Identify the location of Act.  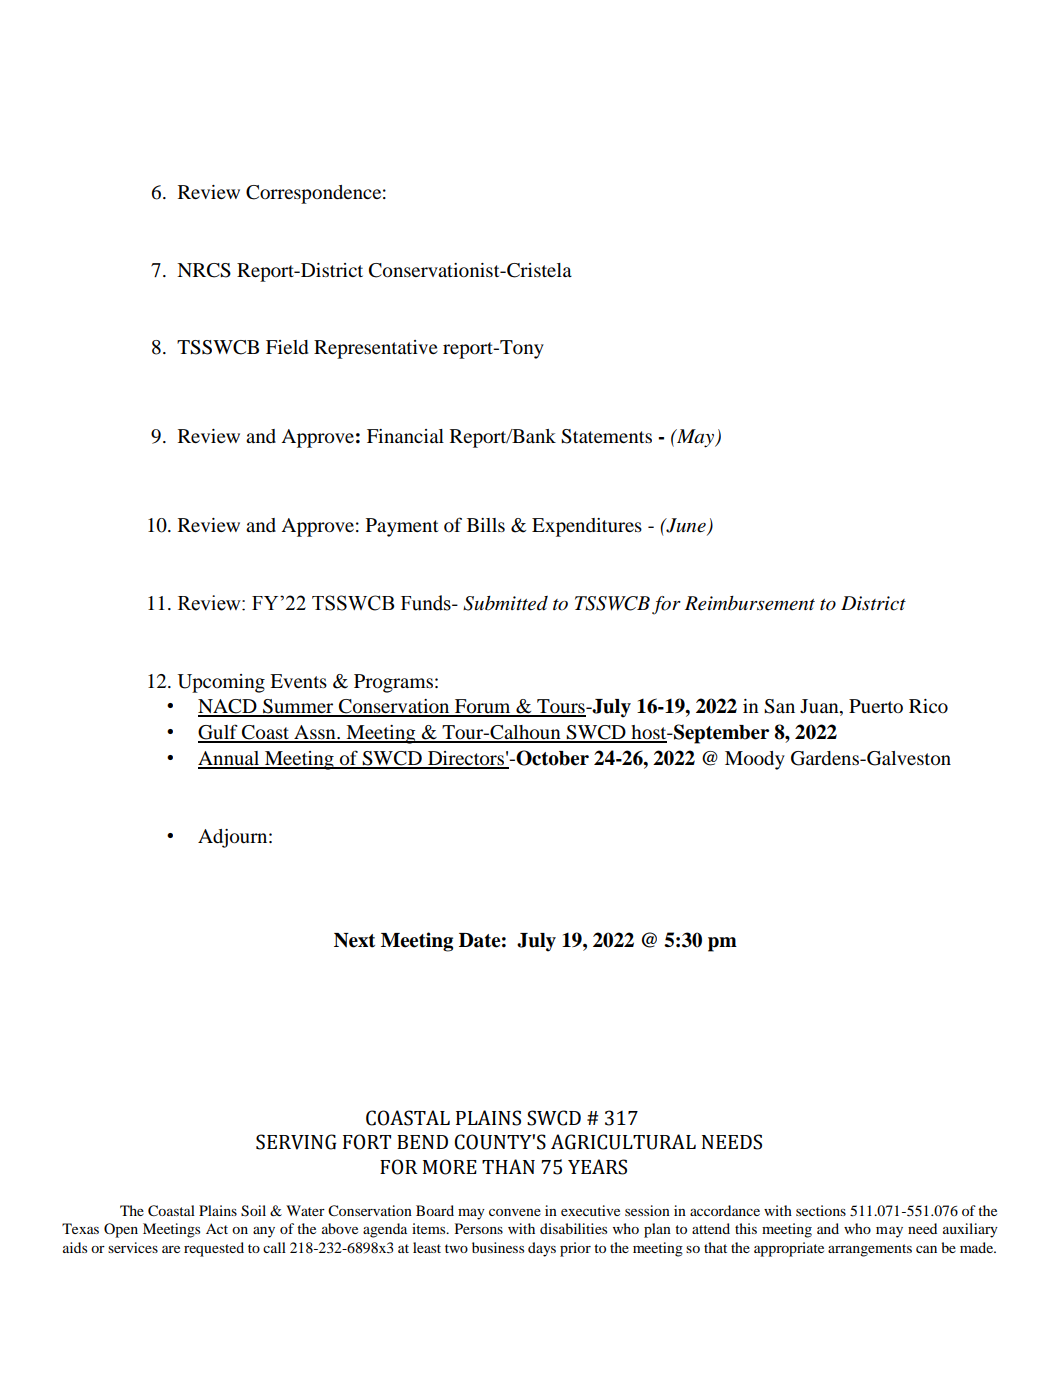
(217, 1228).
